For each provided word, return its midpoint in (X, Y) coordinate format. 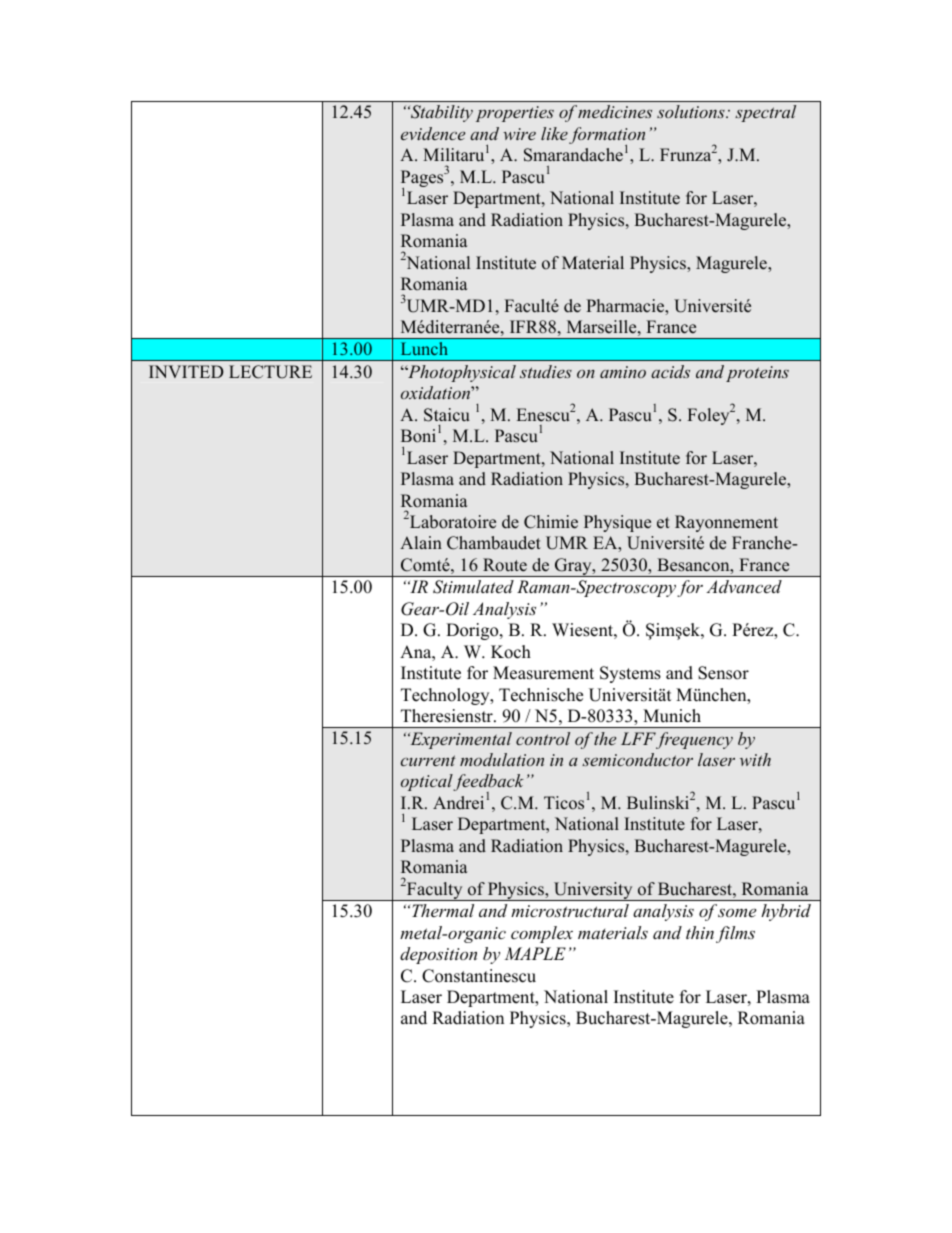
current (428, 760)
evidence (433, 133)
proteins (757, 374)
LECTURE (270, 372)
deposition (438, 955)
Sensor (723, 673)
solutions (692, 111)
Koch (511, 652)
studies (546, 371)
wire (519, 134)
